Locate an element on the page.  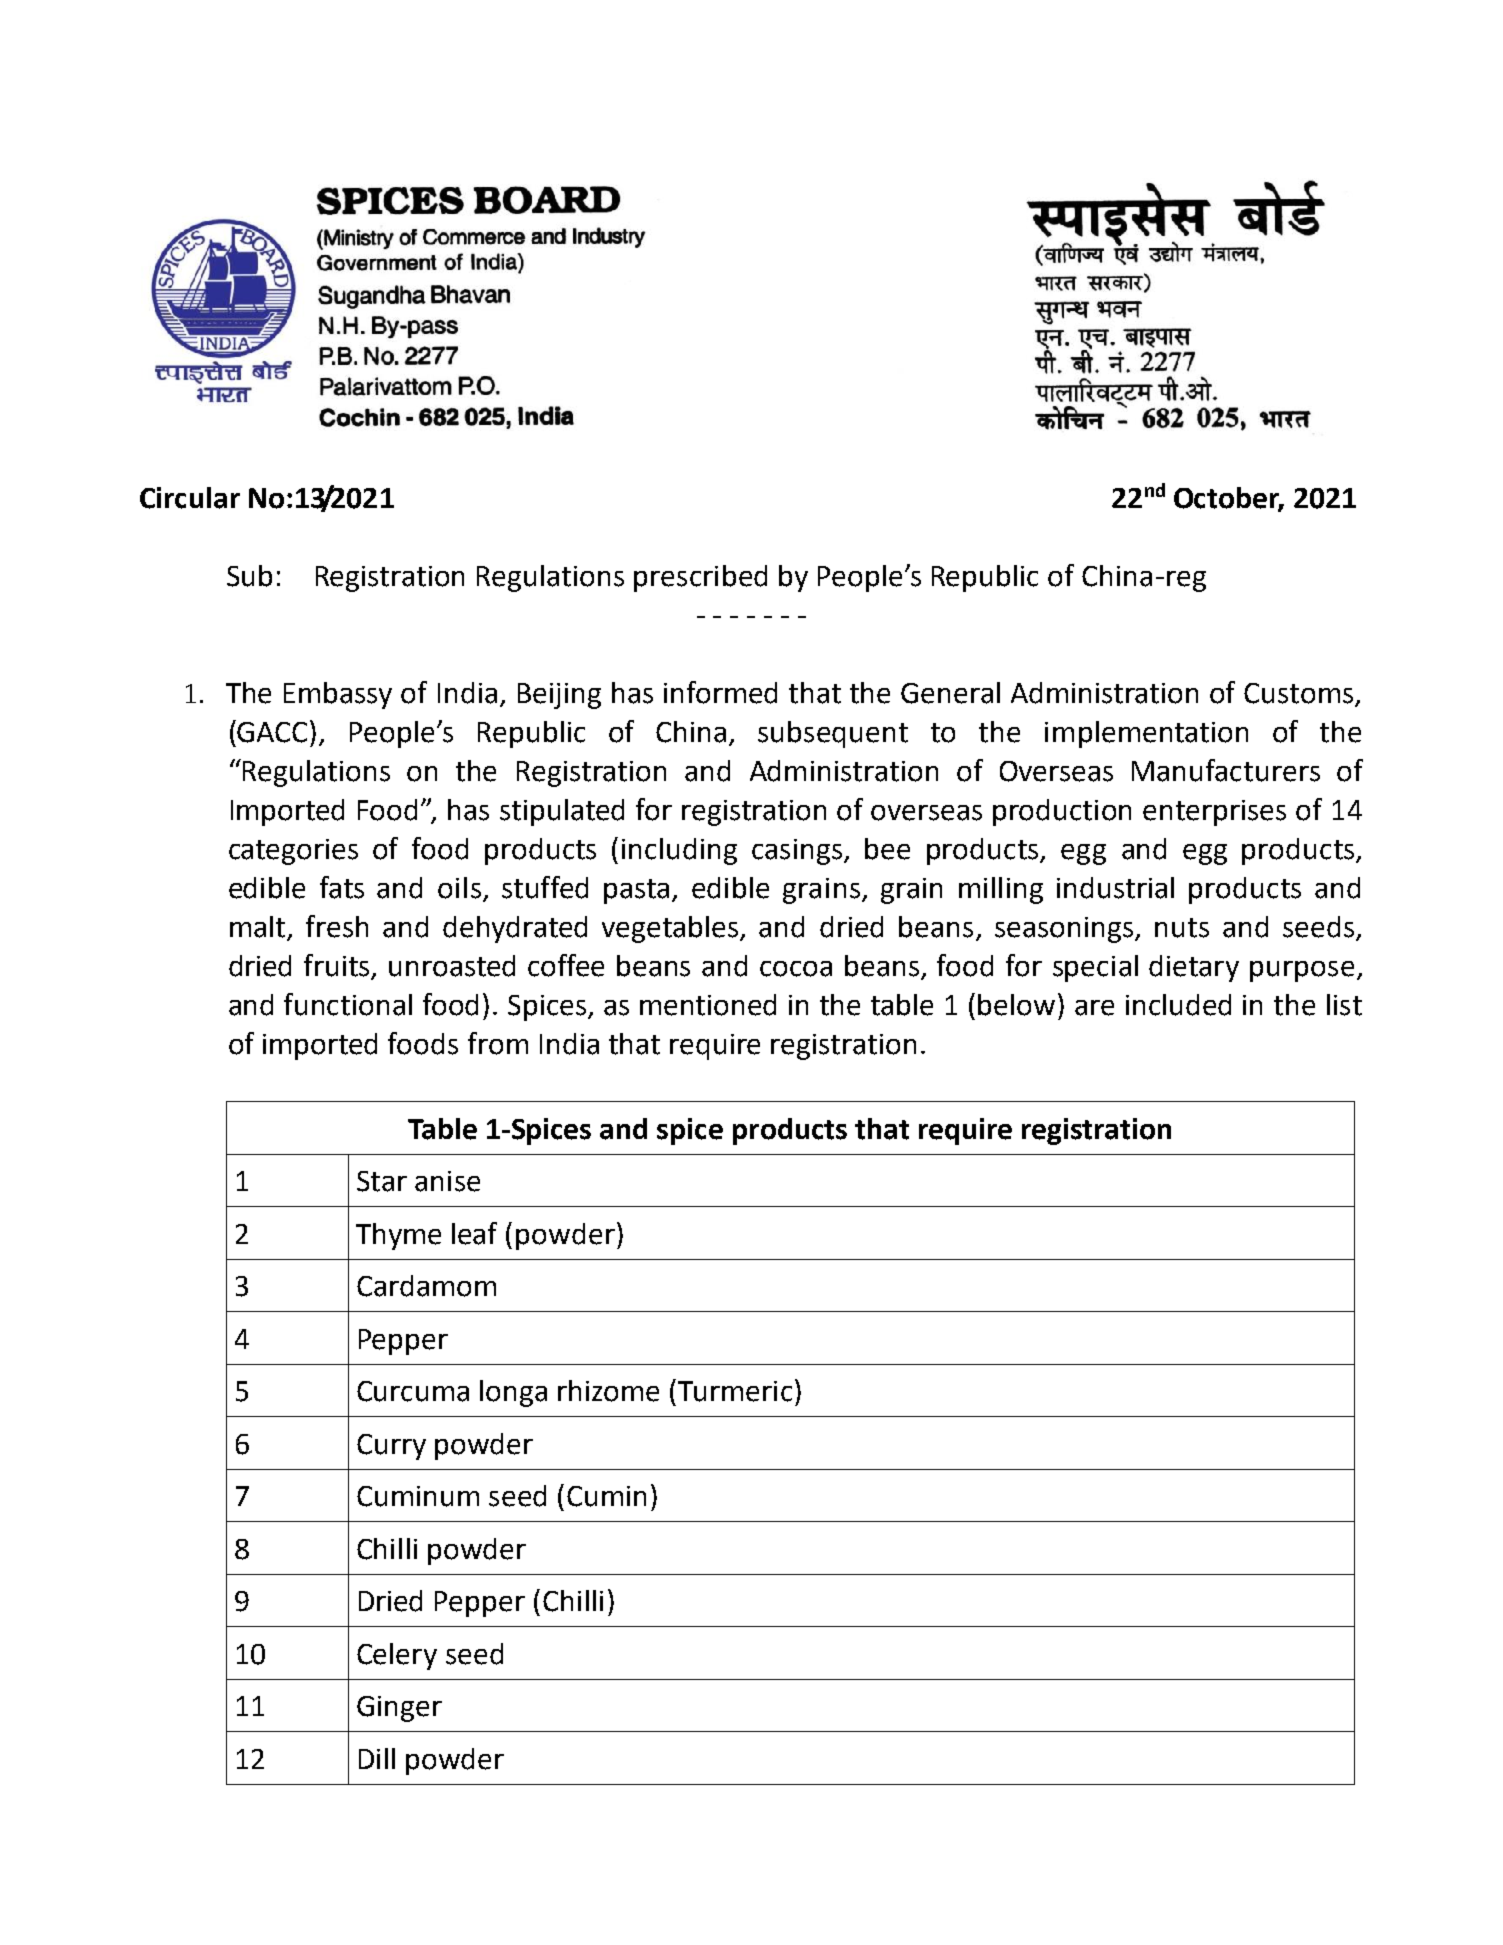
categories is located at coordinates (293, 852).
